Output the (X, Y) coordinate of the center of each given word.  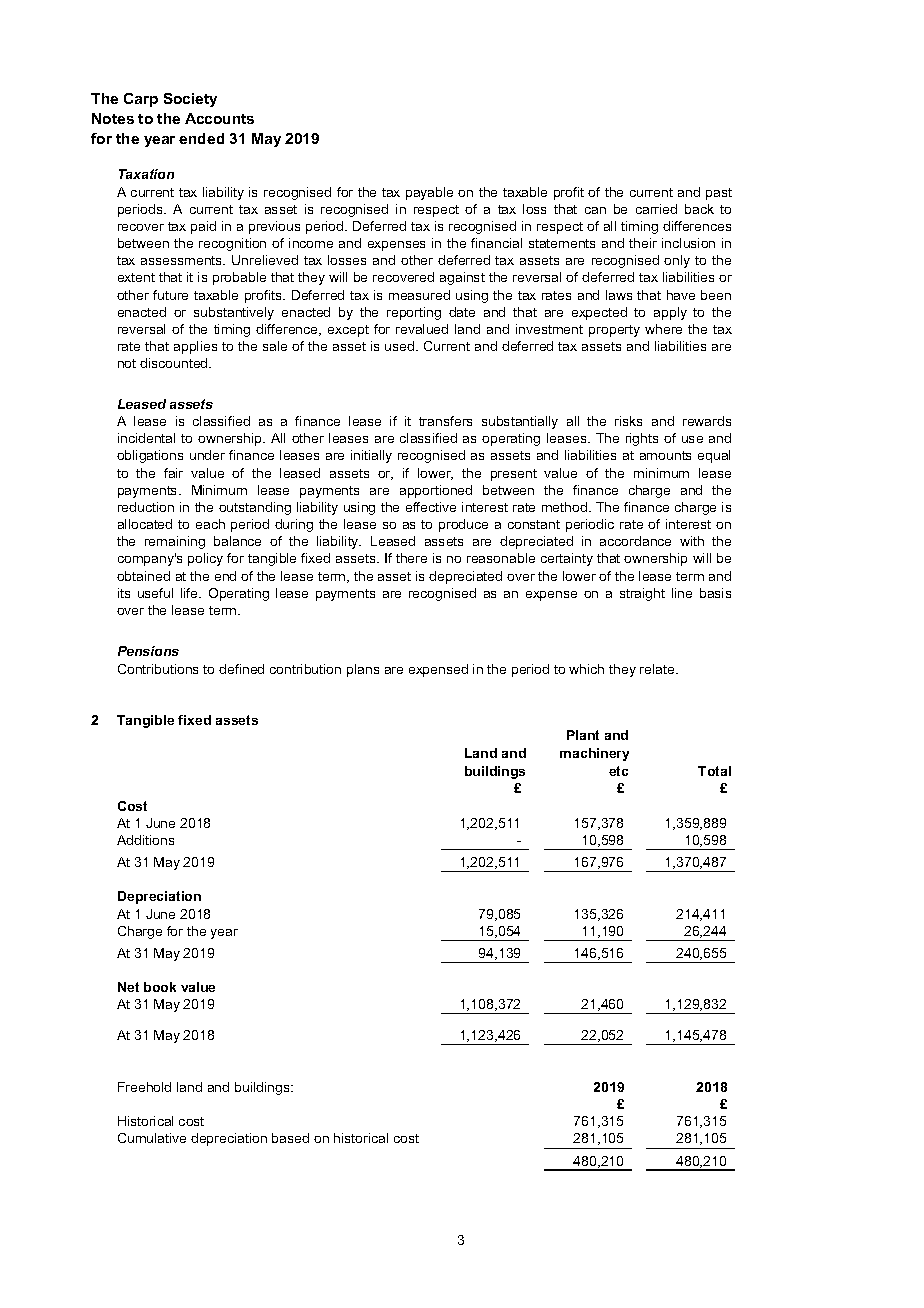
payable (429, 193)
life (190, 593)
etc (618, 771)
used (401, 346)
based (290, 1138)
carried (656, 209)
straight (642, 594)
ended (201, 138)
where (663, 329)
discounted (175, 363)
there (411, 558)
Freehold (144, 1087)
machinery (594, 754)
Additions (145, 840)
